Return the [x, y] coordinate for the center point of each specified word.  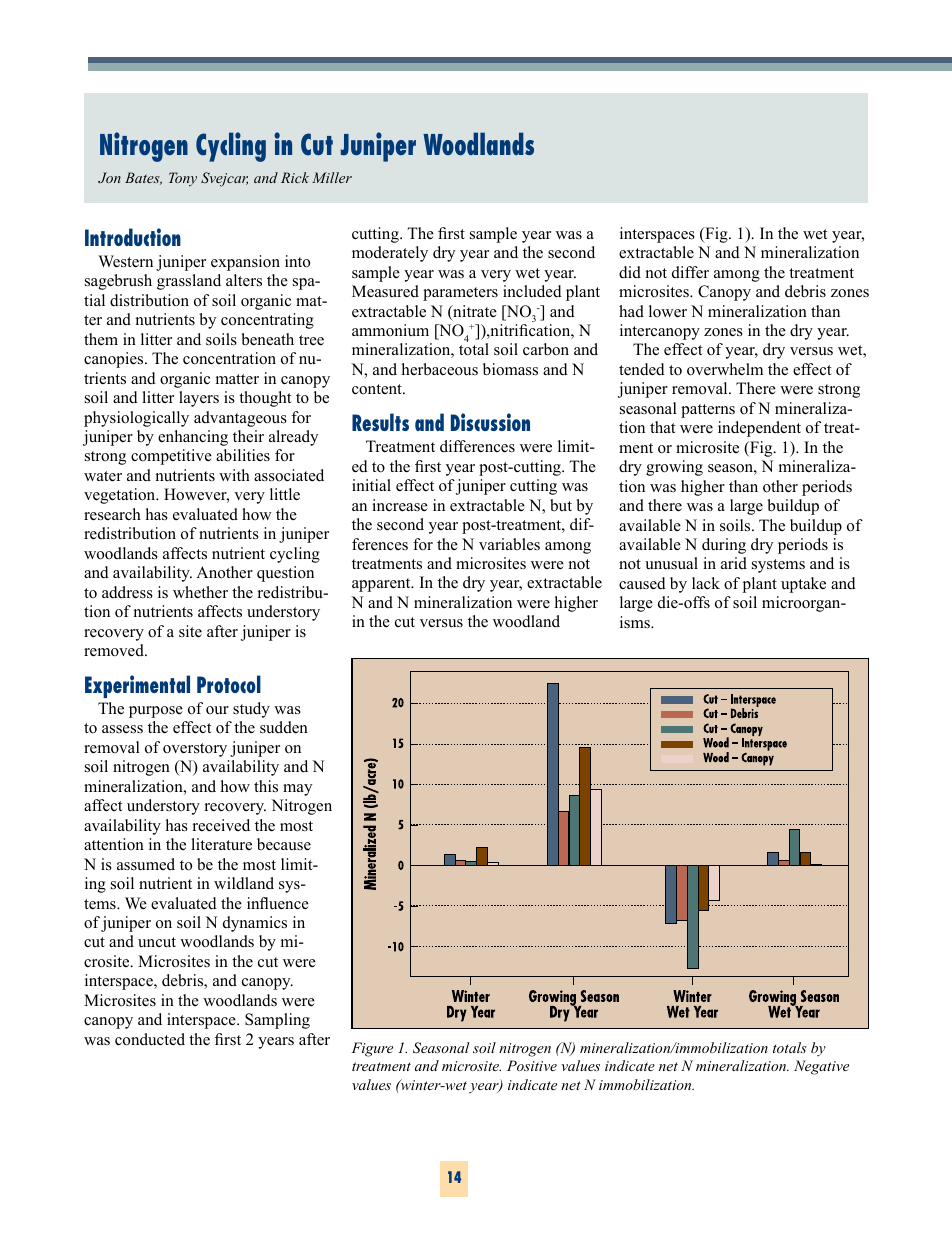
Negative [821, 1067]
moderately [390, 254]
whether [200, 592]
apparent [382, 585]
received [221, 825]
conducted [150, 1039]
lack [706, 583]
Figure [372, 1049]
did [630, 272]
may [297, 790]
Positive [532, 1065]
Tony [183, 179]
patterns [708, 411]
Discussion [490, 422]
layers [199, 399]
